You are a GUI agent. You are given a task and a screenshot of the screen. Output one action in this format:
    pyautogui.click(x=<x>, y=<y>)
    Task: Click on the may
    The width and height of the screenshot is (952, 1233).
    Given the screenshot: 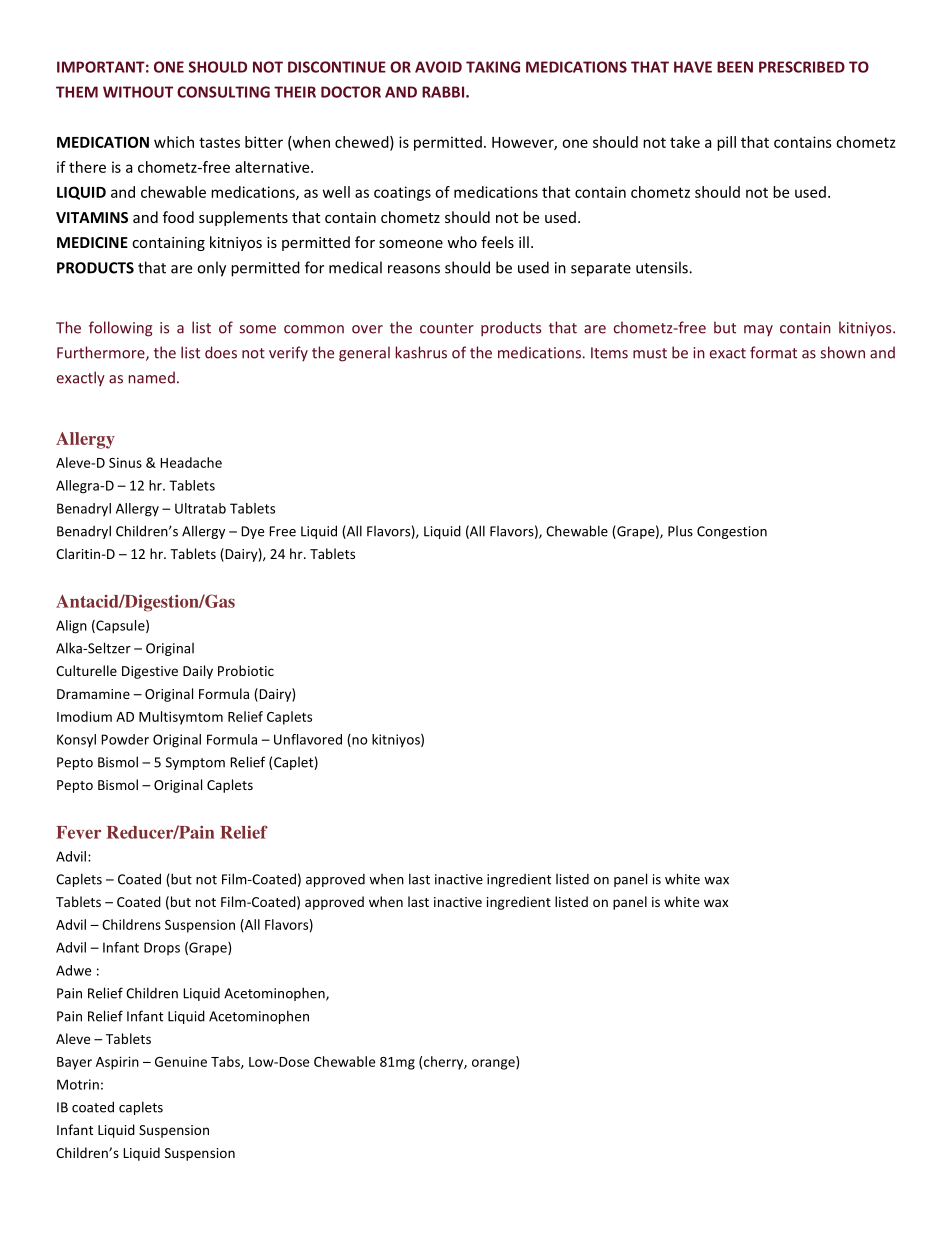 What is the action you would take?
    pyautogui.click(x=758, y=330)
